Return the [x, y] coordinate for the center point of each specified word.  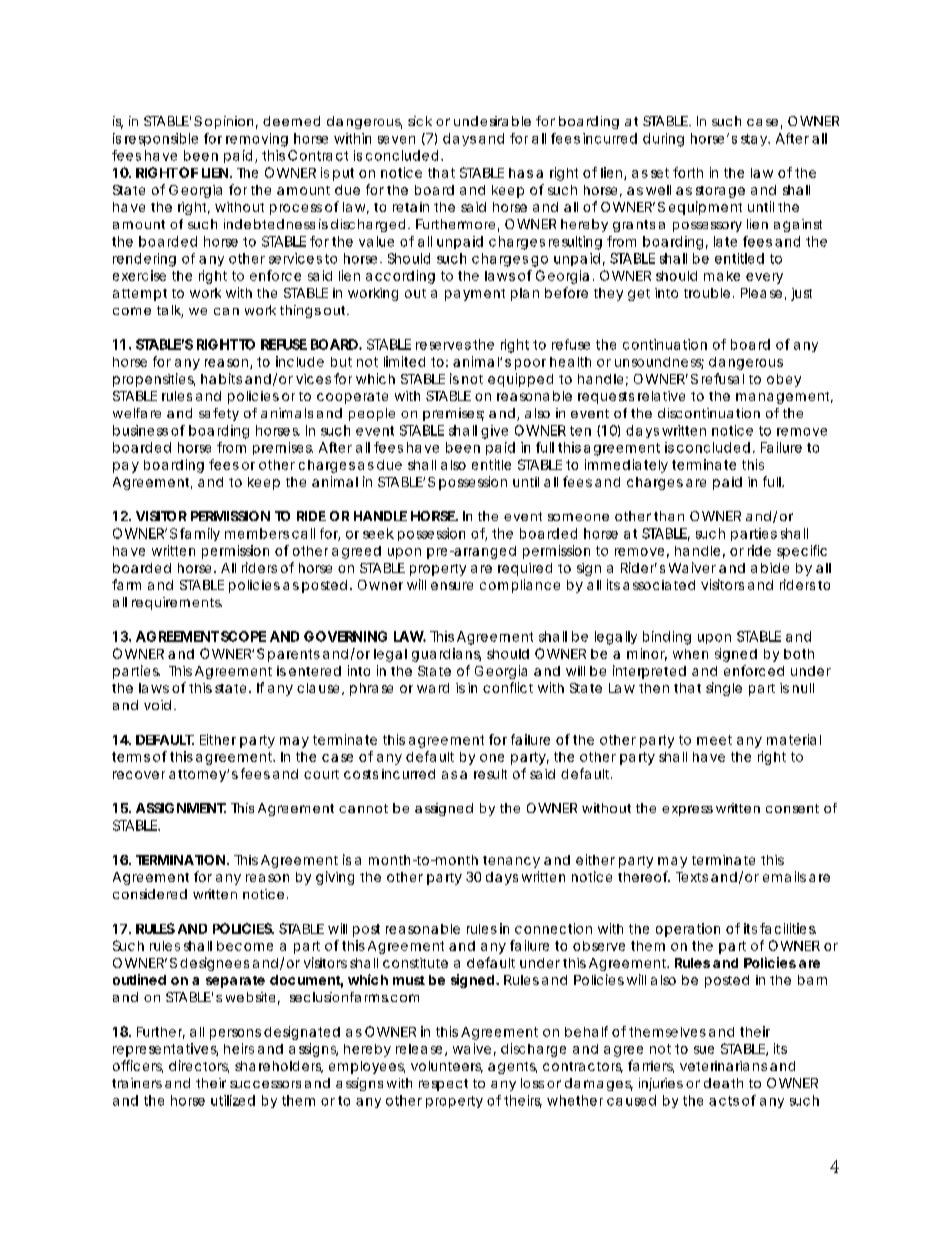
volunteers [447, 1067]
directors [199, 1066]
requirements [177, 603]
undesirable [492, 121]
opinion [229, 122]
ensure [452, 586]
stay [755, 140]
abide [770, 568]
